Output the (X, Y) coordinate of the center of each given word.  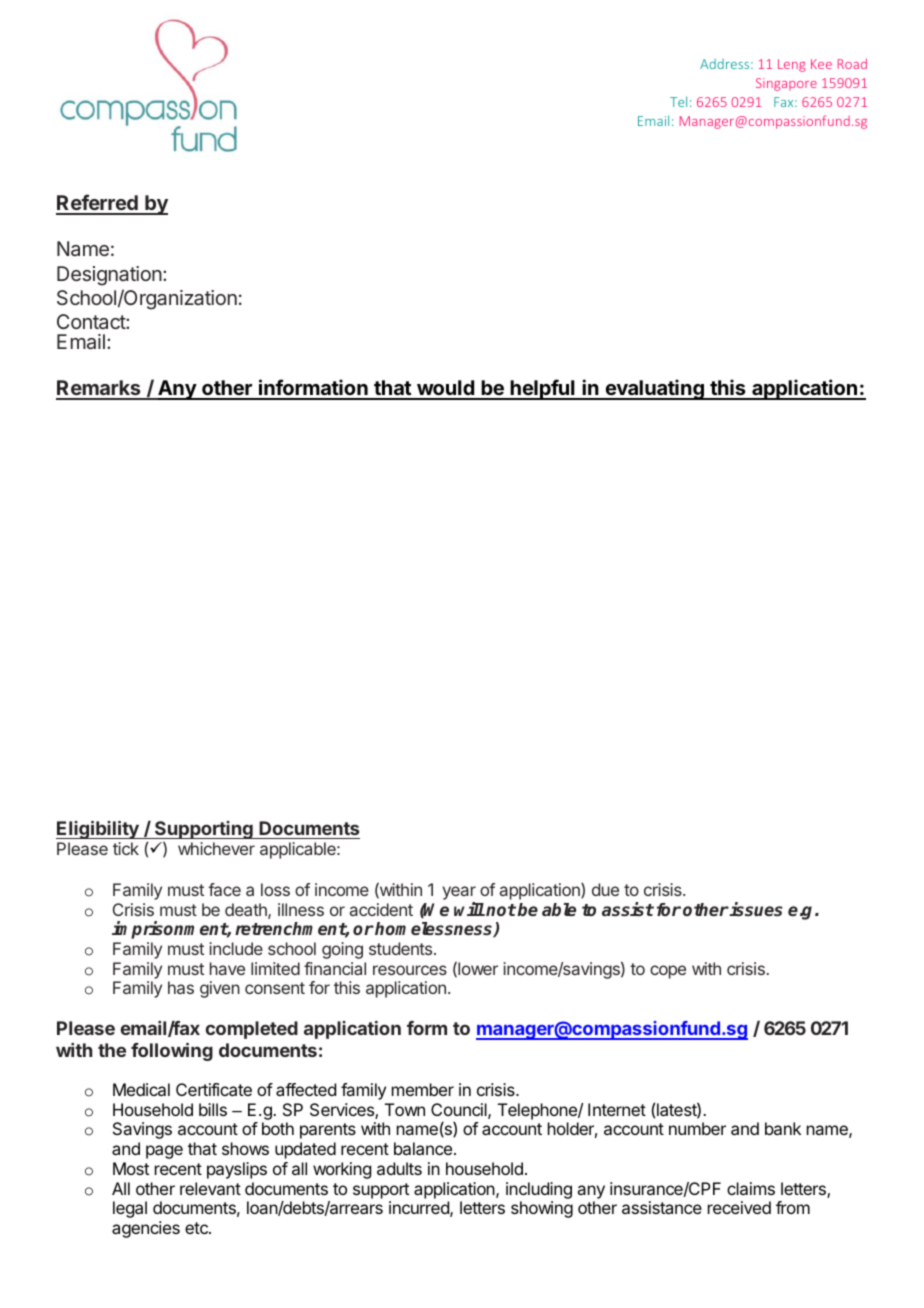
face (224, 889)
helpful (543, 389)
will (469, 909)
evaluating (654, 389)
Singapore (786, 84)
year (459, 894)
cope (668, 972)
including (539, 1190)
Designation (109, 276)
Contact (92, 321)
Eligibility (98, 830)
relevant (210, 1188)
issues (755, 909)
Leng (792, 65)
